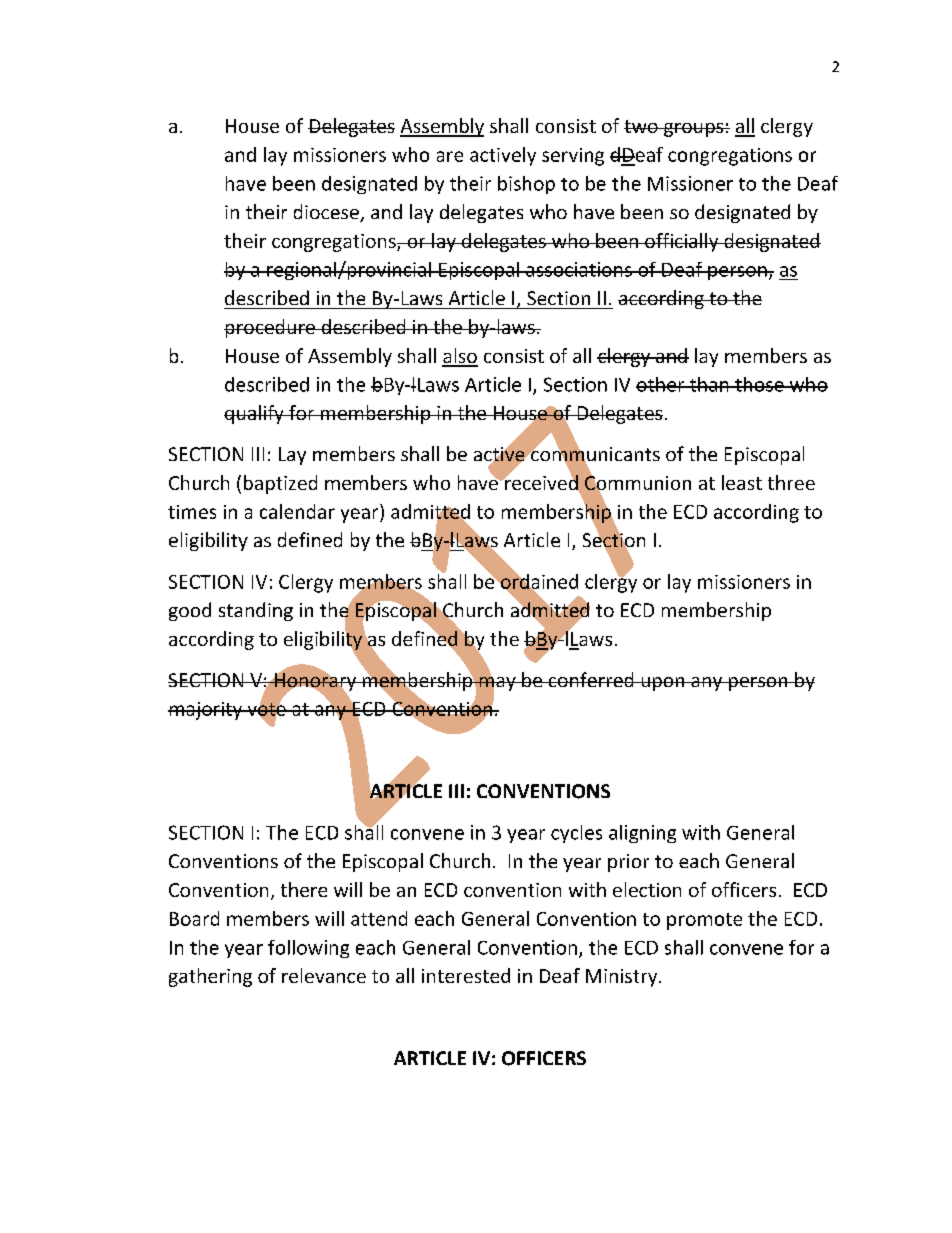  I want to click on conferred, so click(591, 679).
